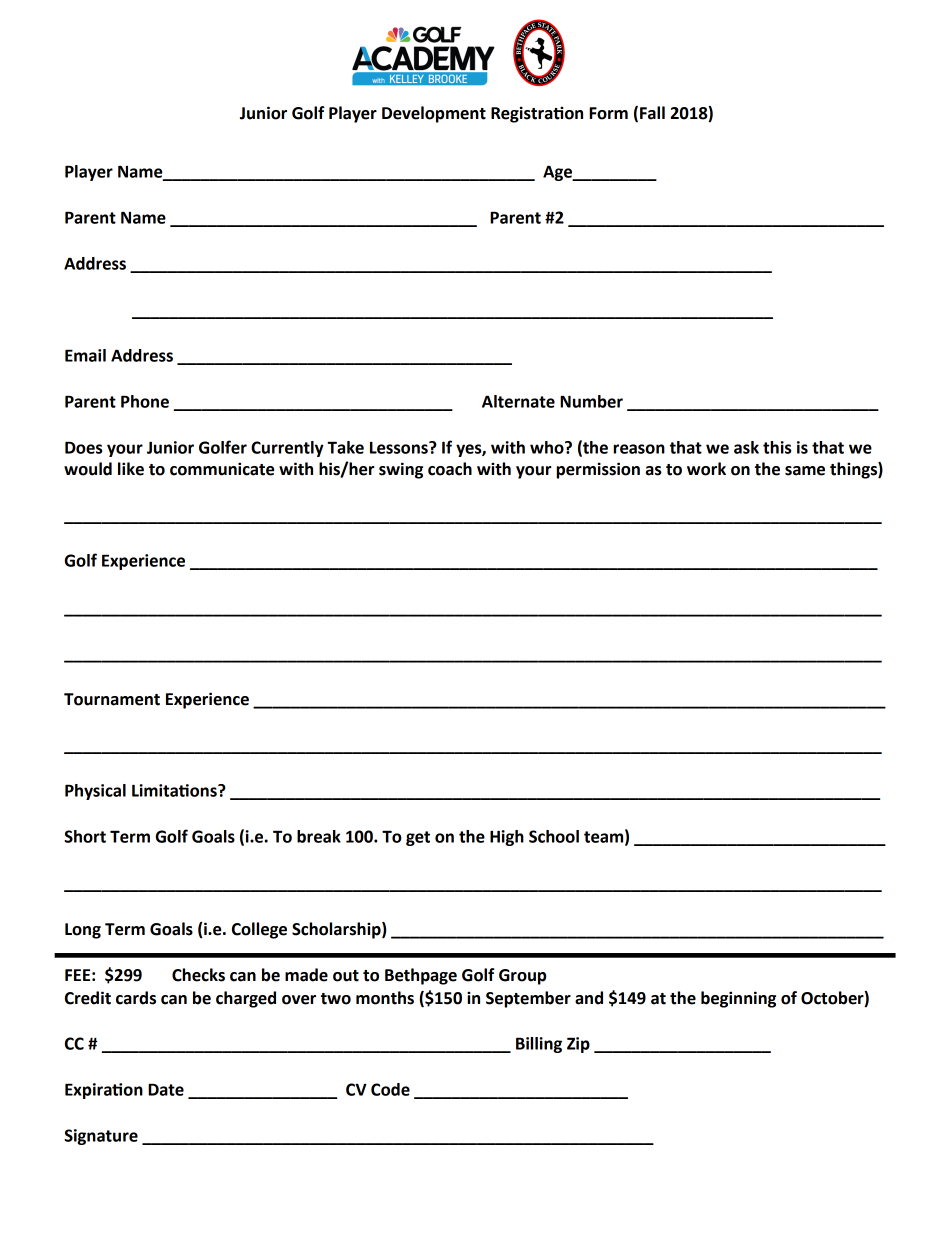  Describe the element at coordinates (537, 114) in the screenshot. I see `Registration` at that location.
